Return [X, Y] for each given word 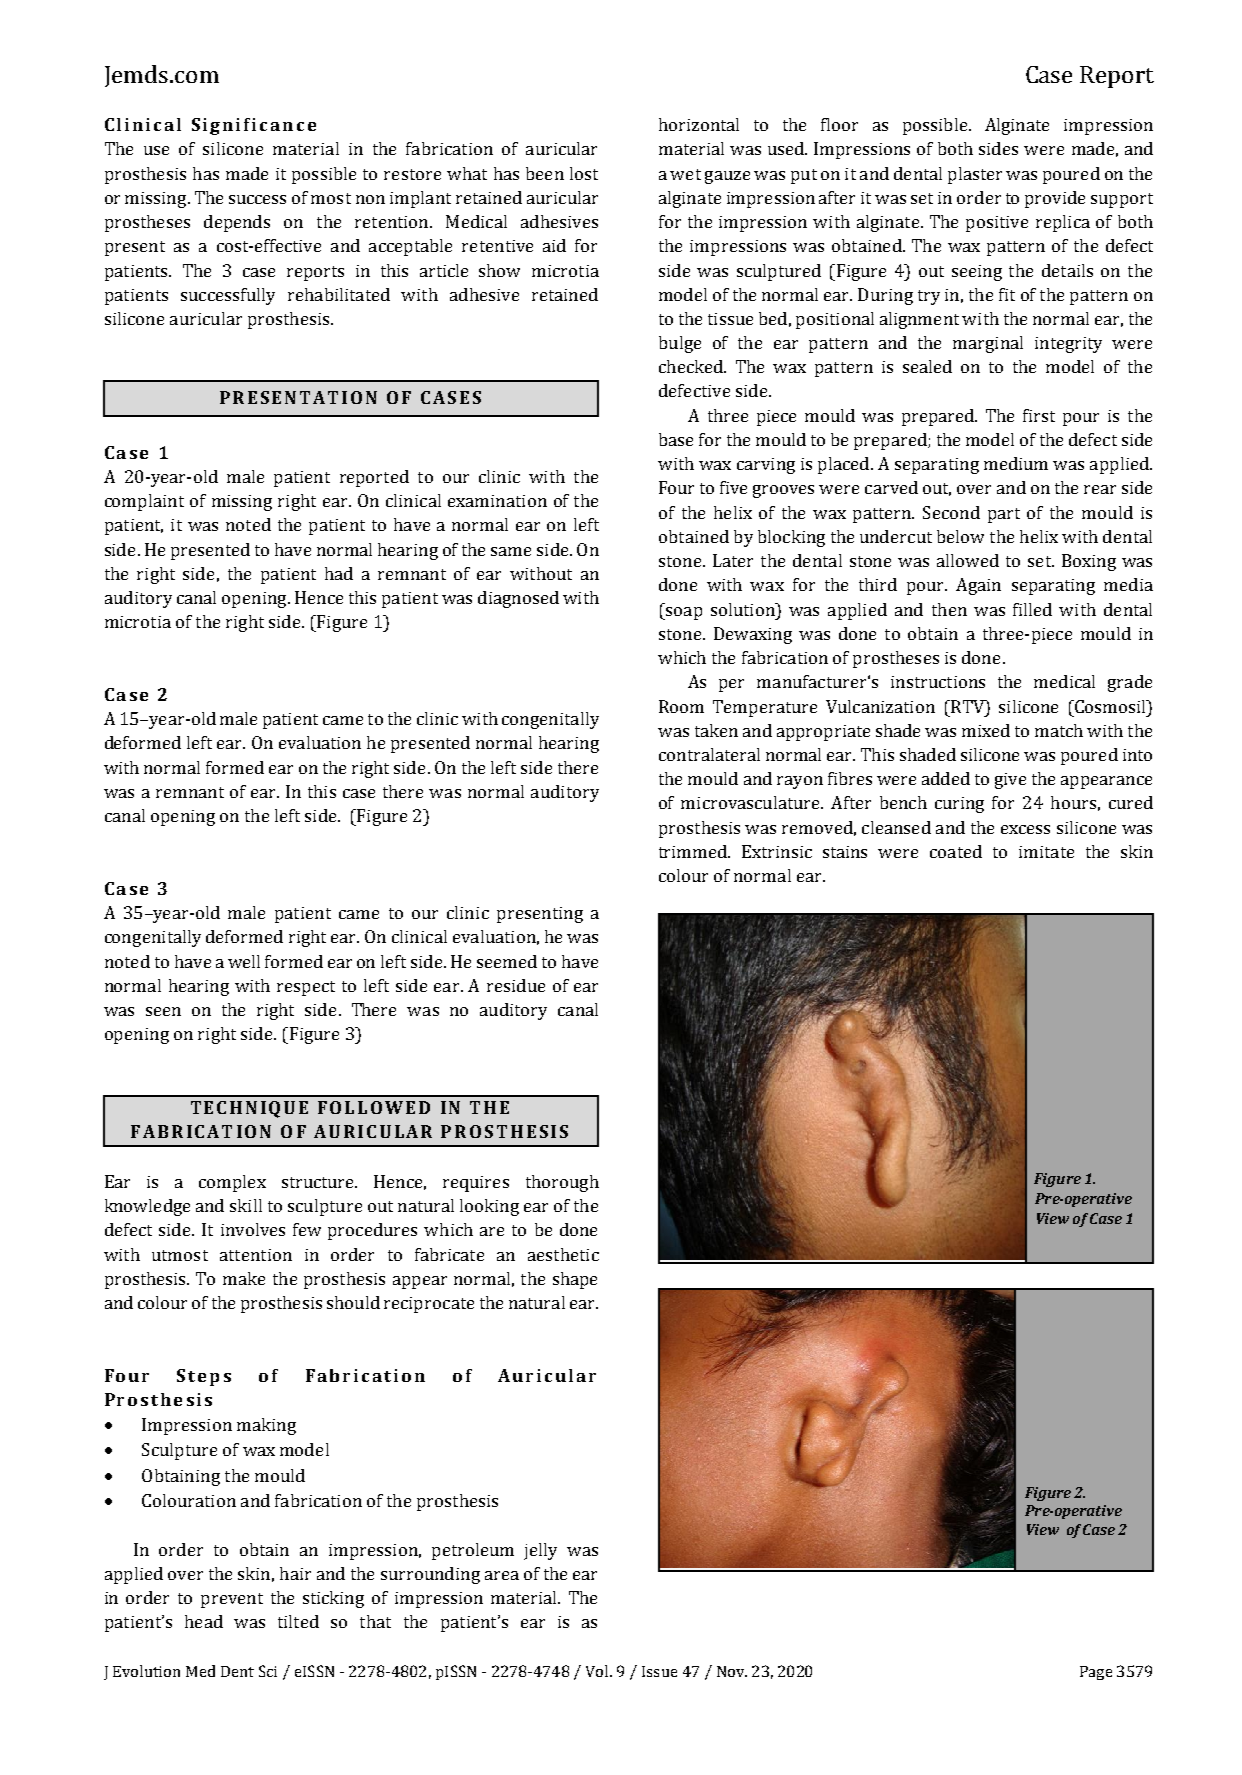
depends [237, 223]
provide [1055, 199]
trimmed [694, 851]
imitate [1046, 852]
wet [685, 174]
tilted [298, 1621]
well [244, 961]
